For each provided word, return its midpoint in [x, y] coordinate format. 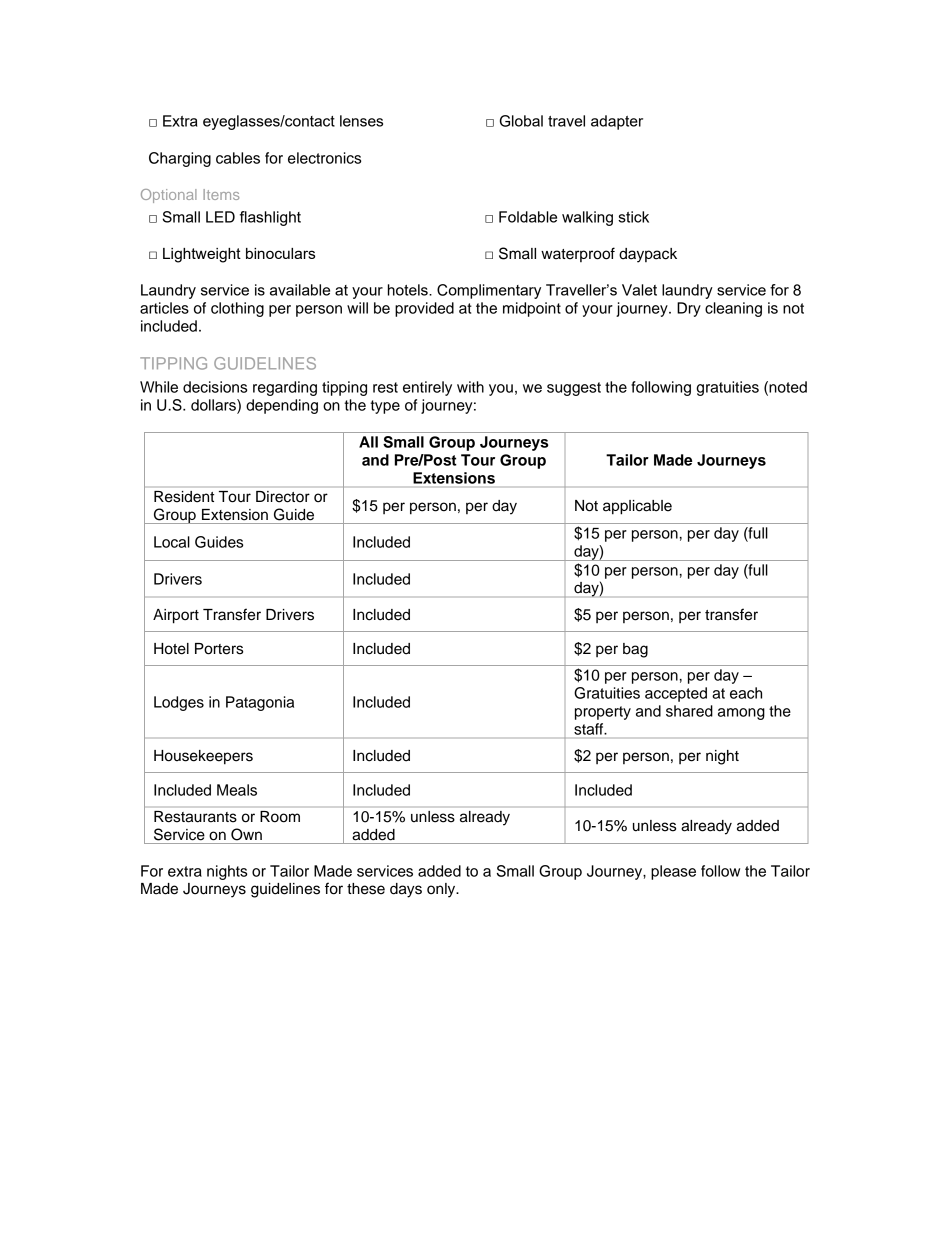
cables [238, 158]
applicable [637, 507]
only [442, 890]
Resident [184, 496]
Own [246, 834]
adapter [617, 122]
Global [521, 121]
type [385, 407]
